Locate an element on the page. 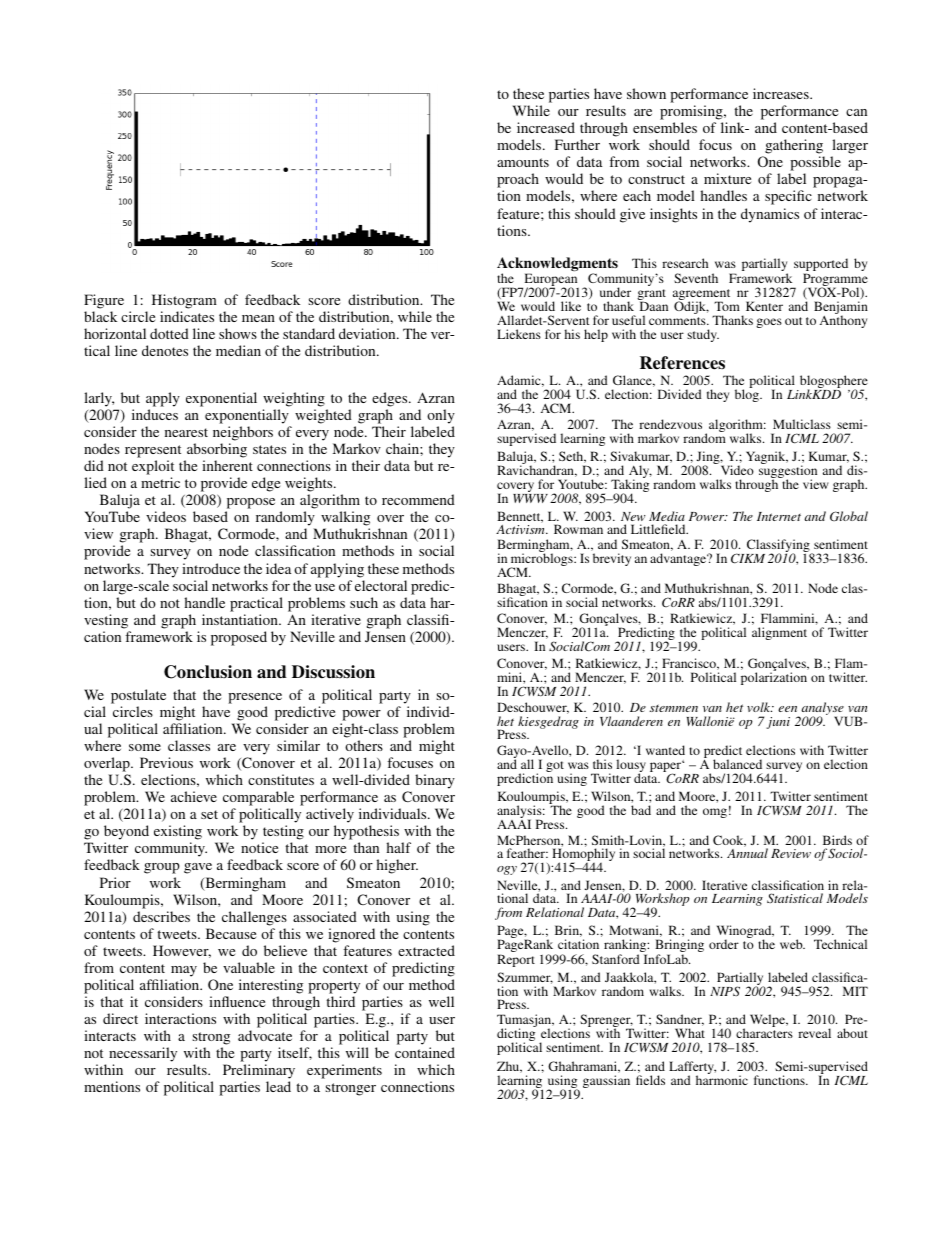  goes is located at coordinates (769, 323).
